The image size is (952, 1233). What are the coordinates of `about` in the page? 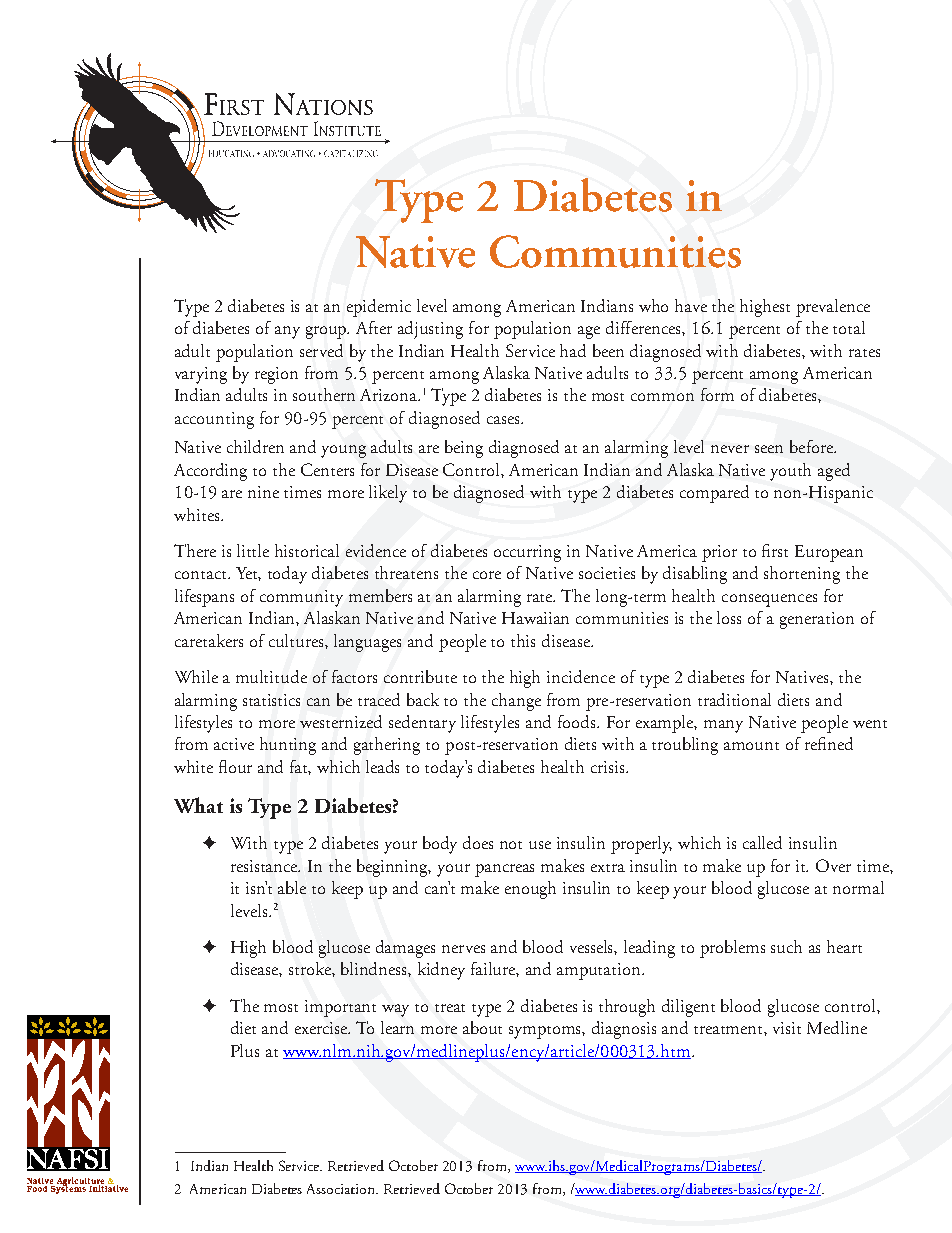 It's located at (482, 1027).
